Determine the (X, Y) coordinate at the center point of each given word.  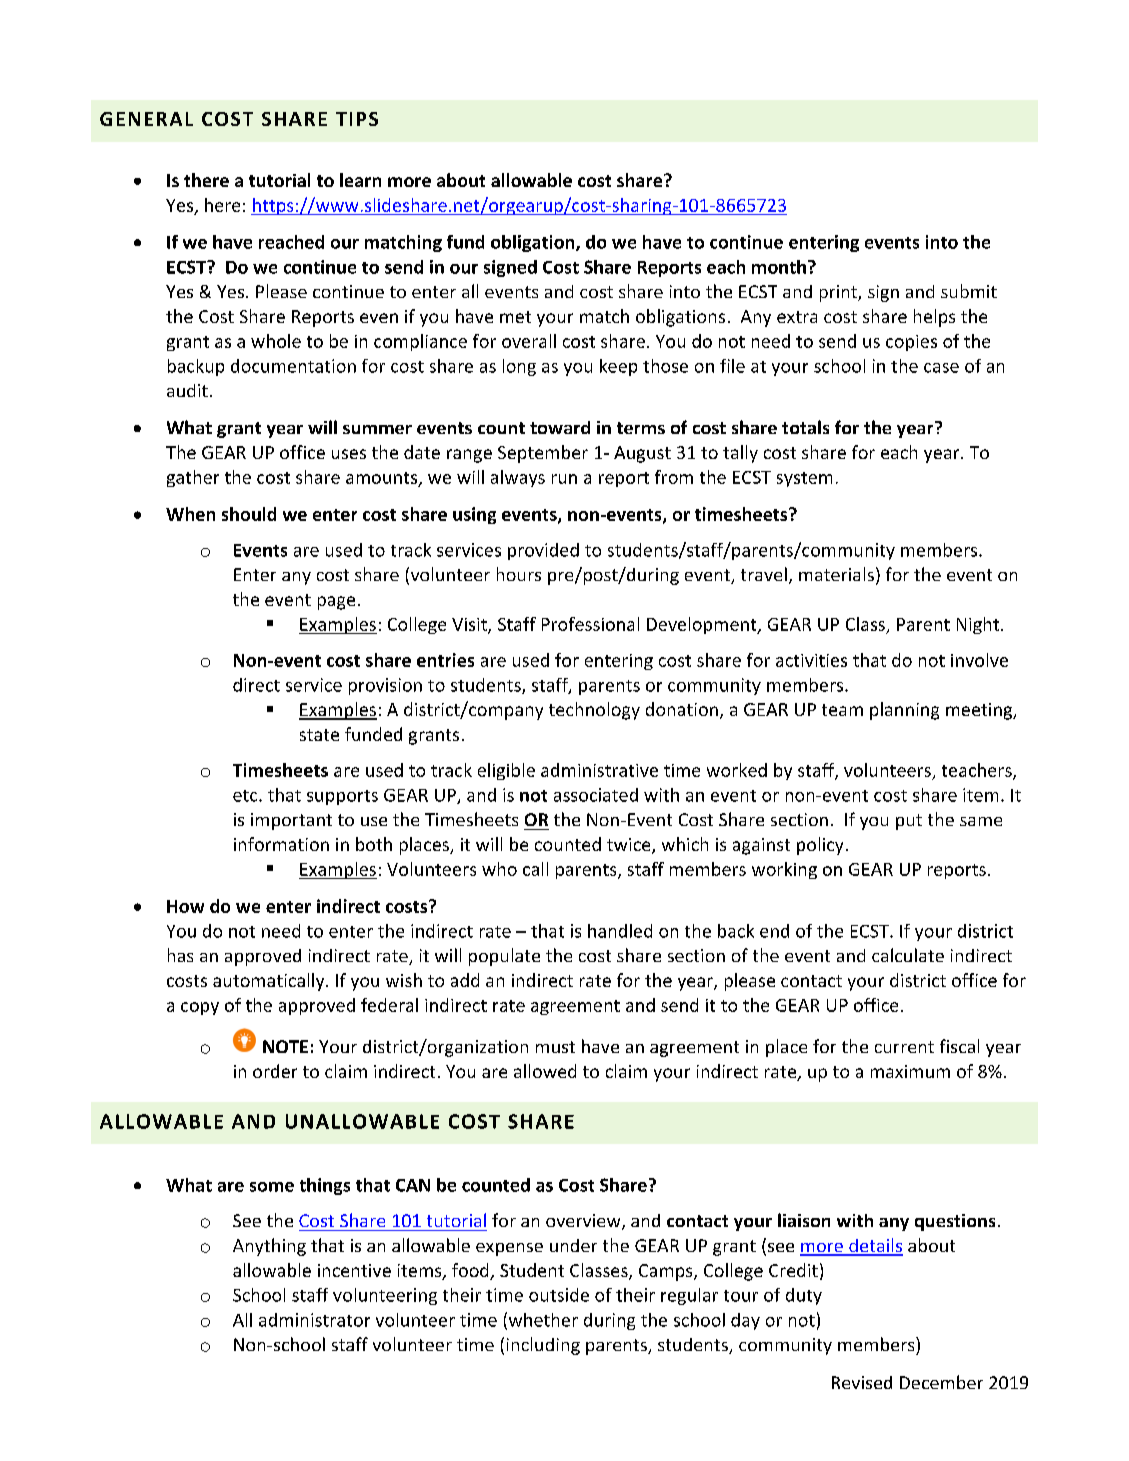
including (543, 1346)
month (779, 267)
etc (246, 796)
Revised (862, 1382)
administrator (314, 1320)
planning (904, 711)
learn (360, 180)
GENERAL (146, 119)
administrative (599, 770)
